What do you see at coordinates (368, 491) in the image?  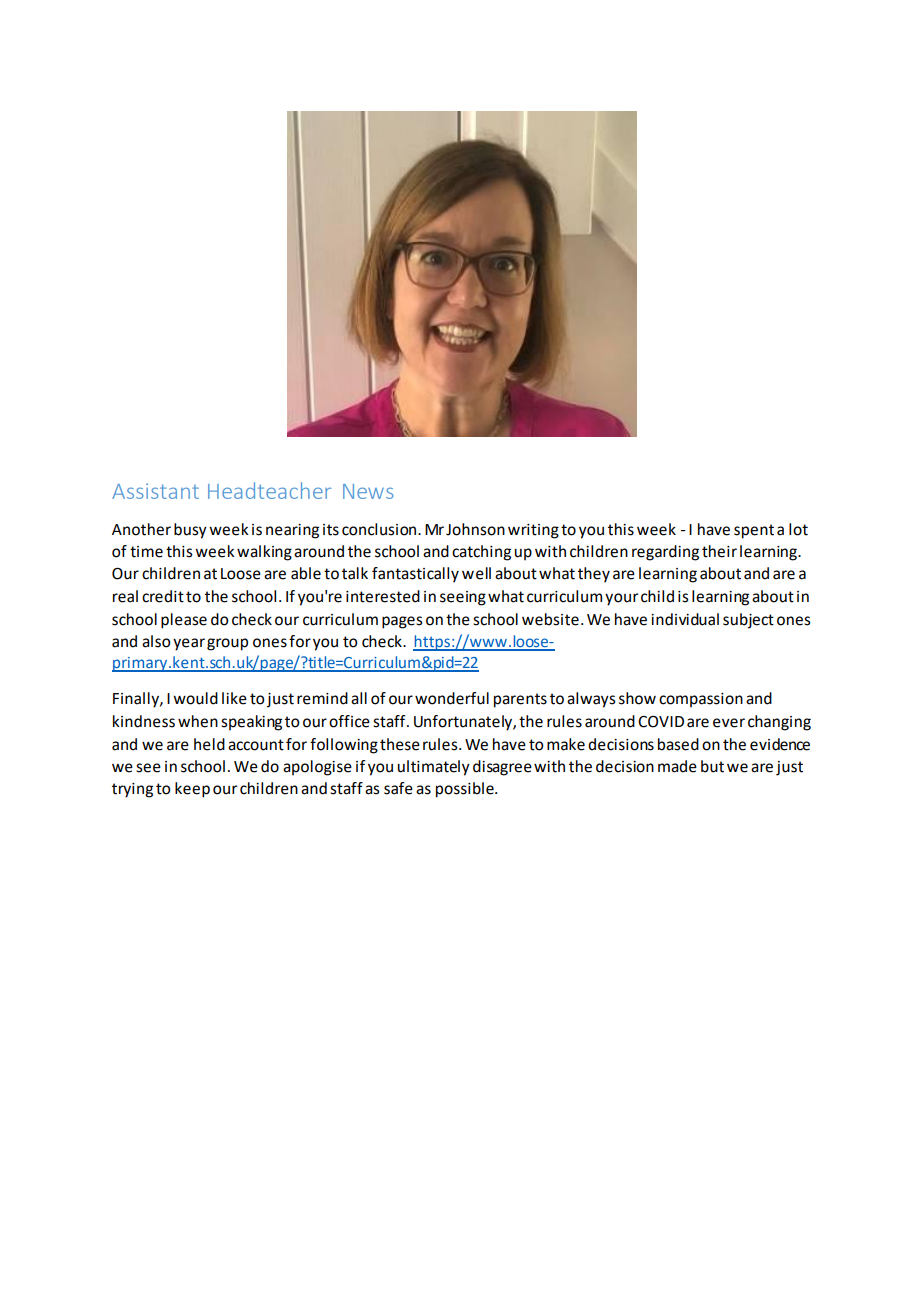 I see `News` at bounding box center [368, 491].
